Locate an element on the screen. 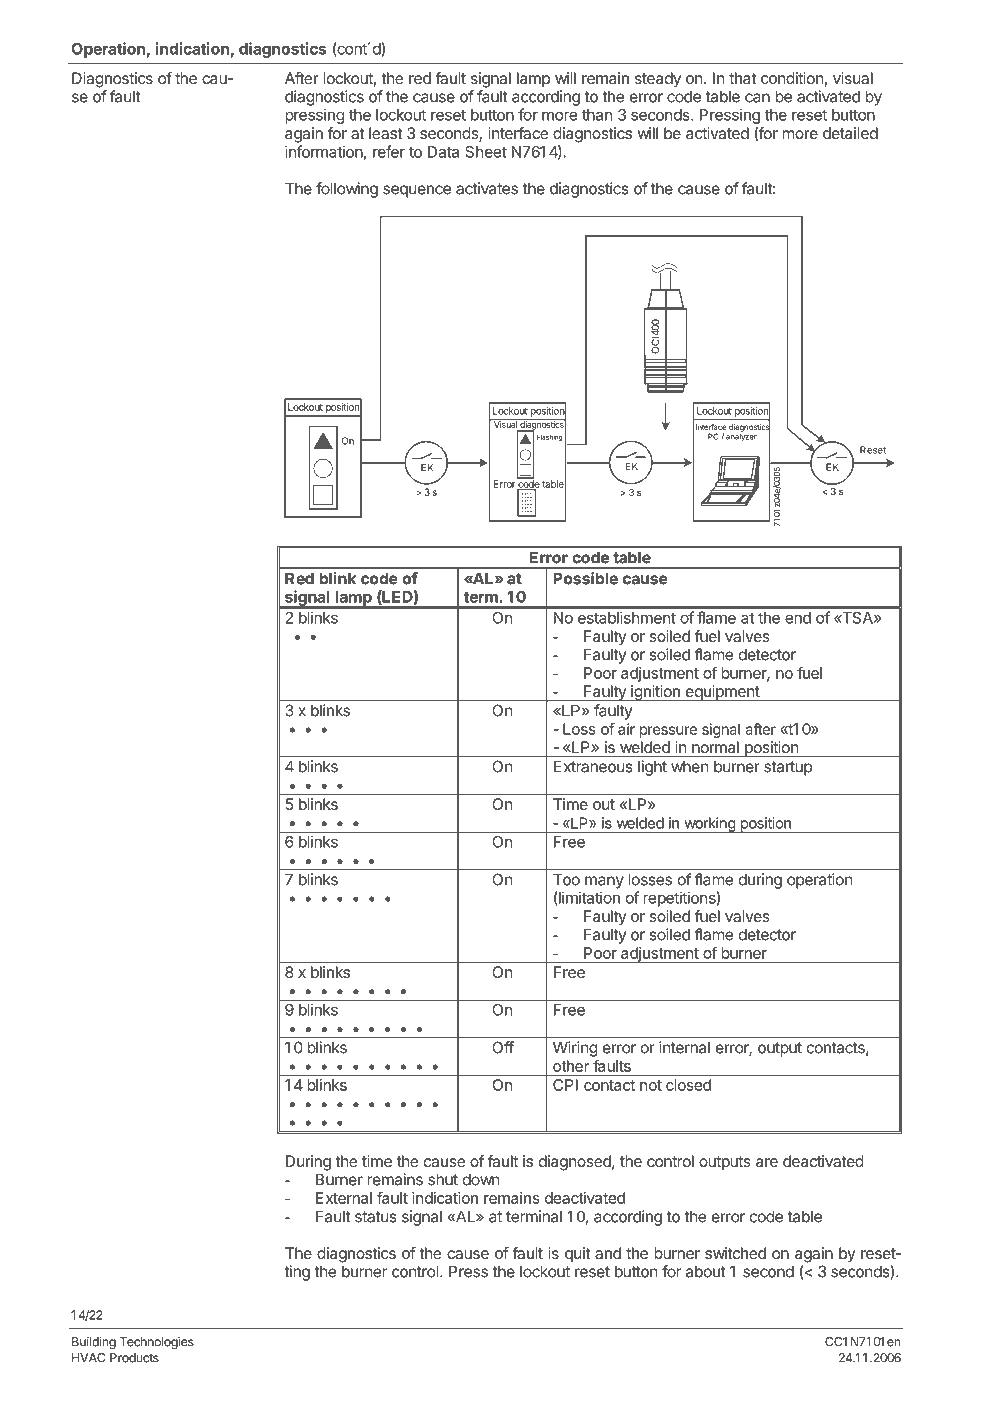 The image size is (995, 1408). quit is located at coordinates (578, 1254).
